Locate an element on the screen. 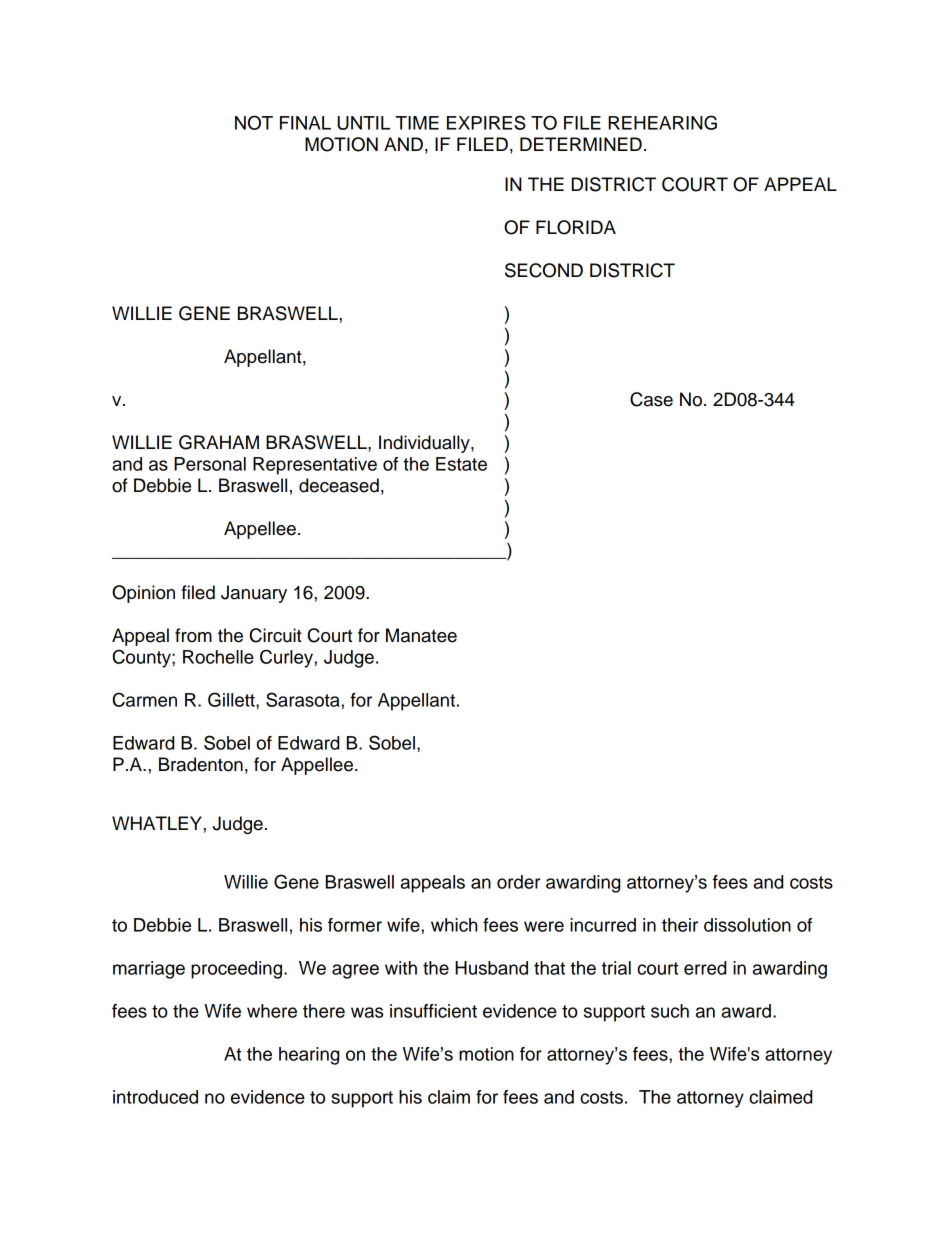  NOT is located at coordinates (254, 122).
